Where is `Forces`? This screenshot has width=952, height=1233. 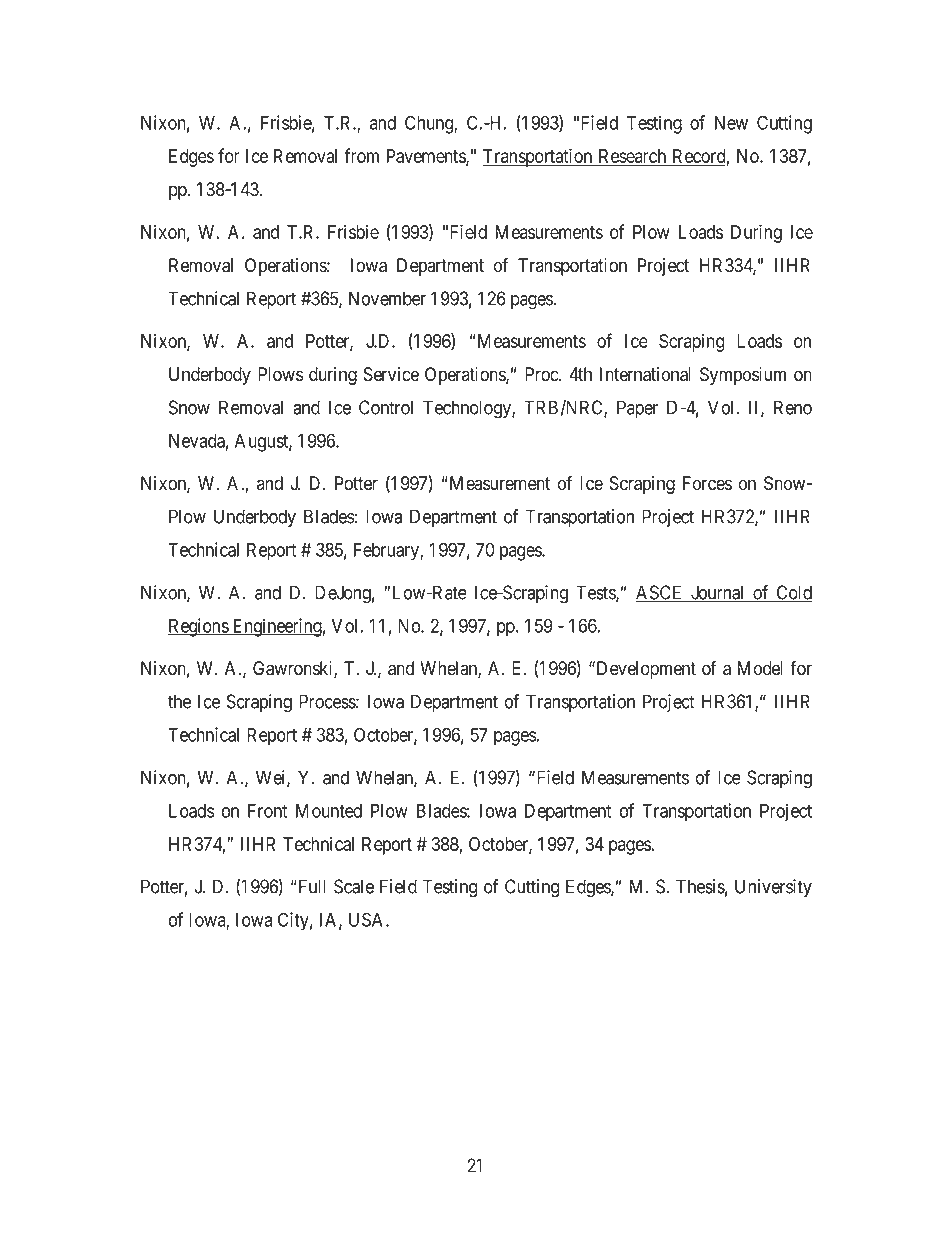
Forces is located at coordinates (707, 483).
